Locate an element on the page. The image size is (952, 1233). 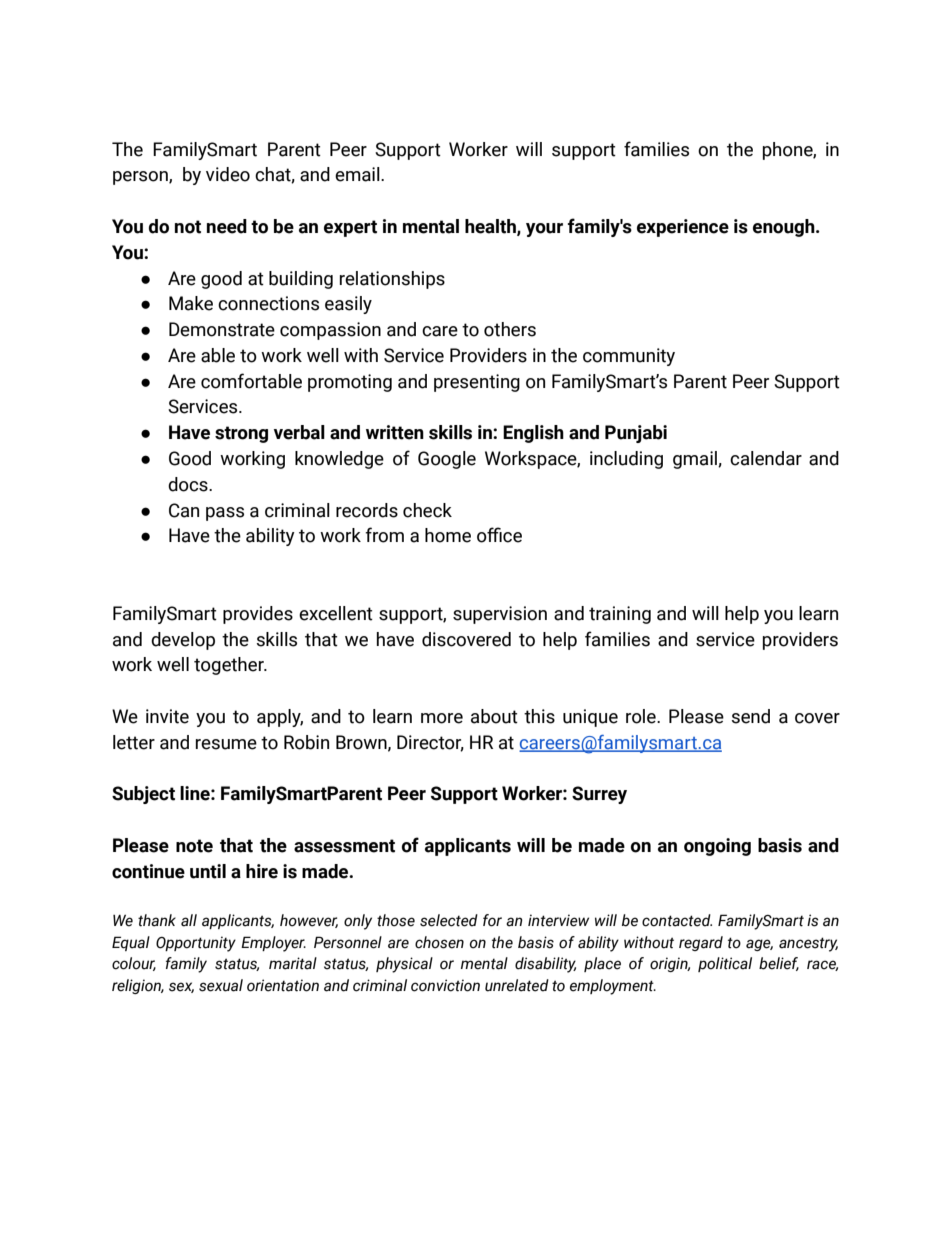
experience is located at coordinates (683, 228).
